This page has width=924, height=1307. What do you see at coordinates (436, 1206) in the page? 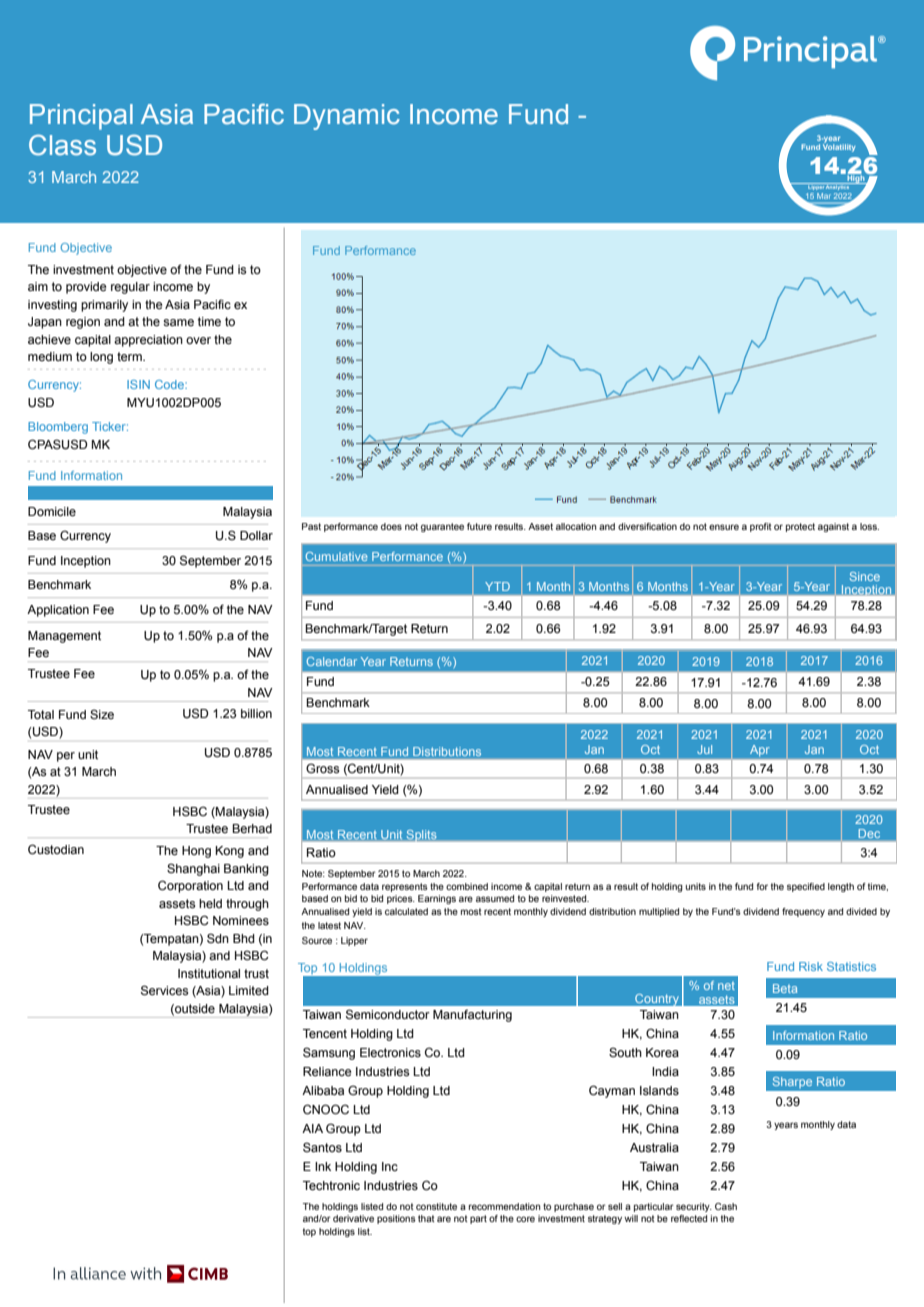
I see `constitute` at bounding box center [436, 1206].
